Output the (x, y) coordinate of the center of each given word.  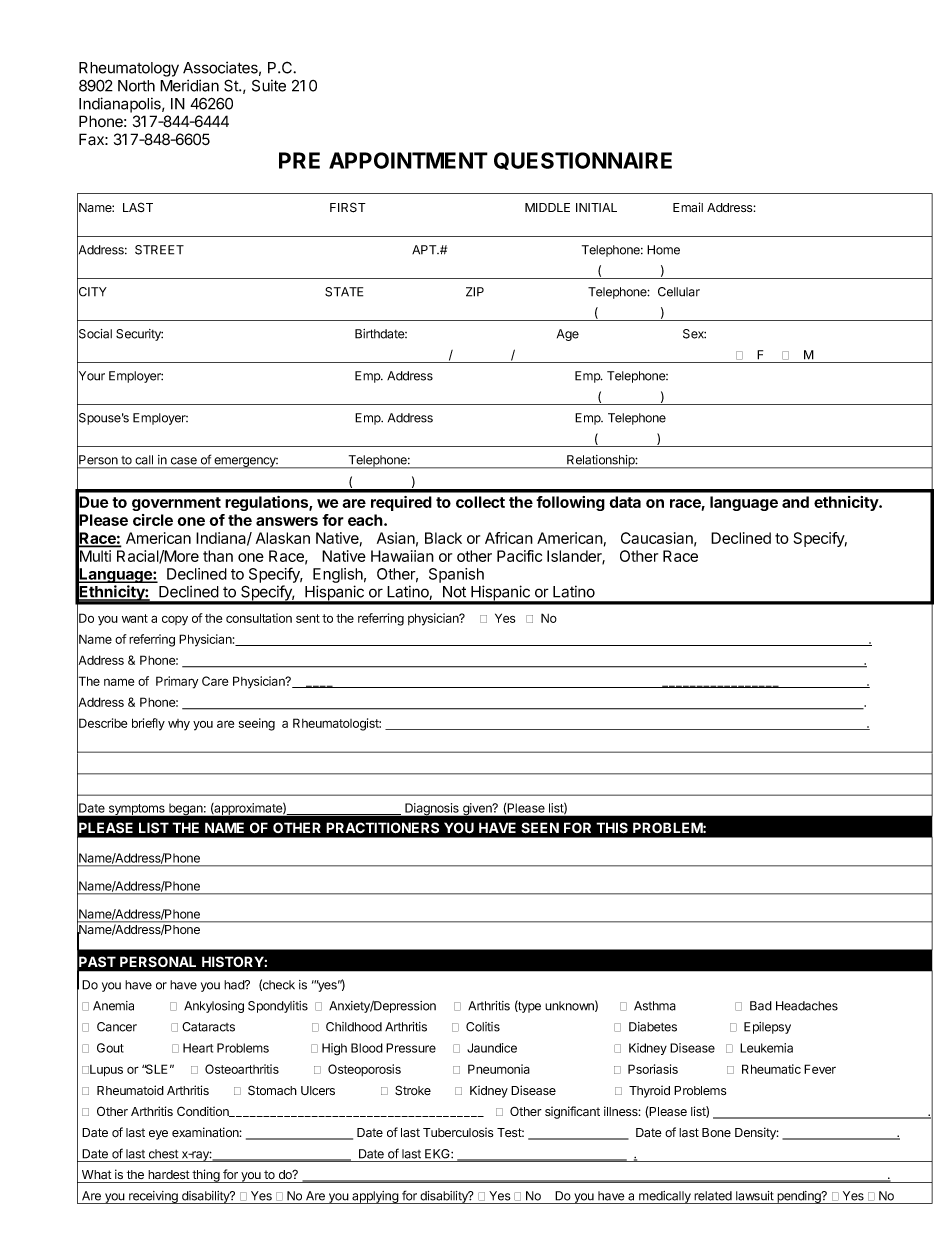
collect (480, 502)
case (184, 461)
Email (688, 207)
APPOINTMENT (408, 160)
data (625, 502)
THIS (612, 828)
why (179, 725)
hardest (169, 1175)
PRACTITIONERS (382, 827)
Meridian (189, 85)
